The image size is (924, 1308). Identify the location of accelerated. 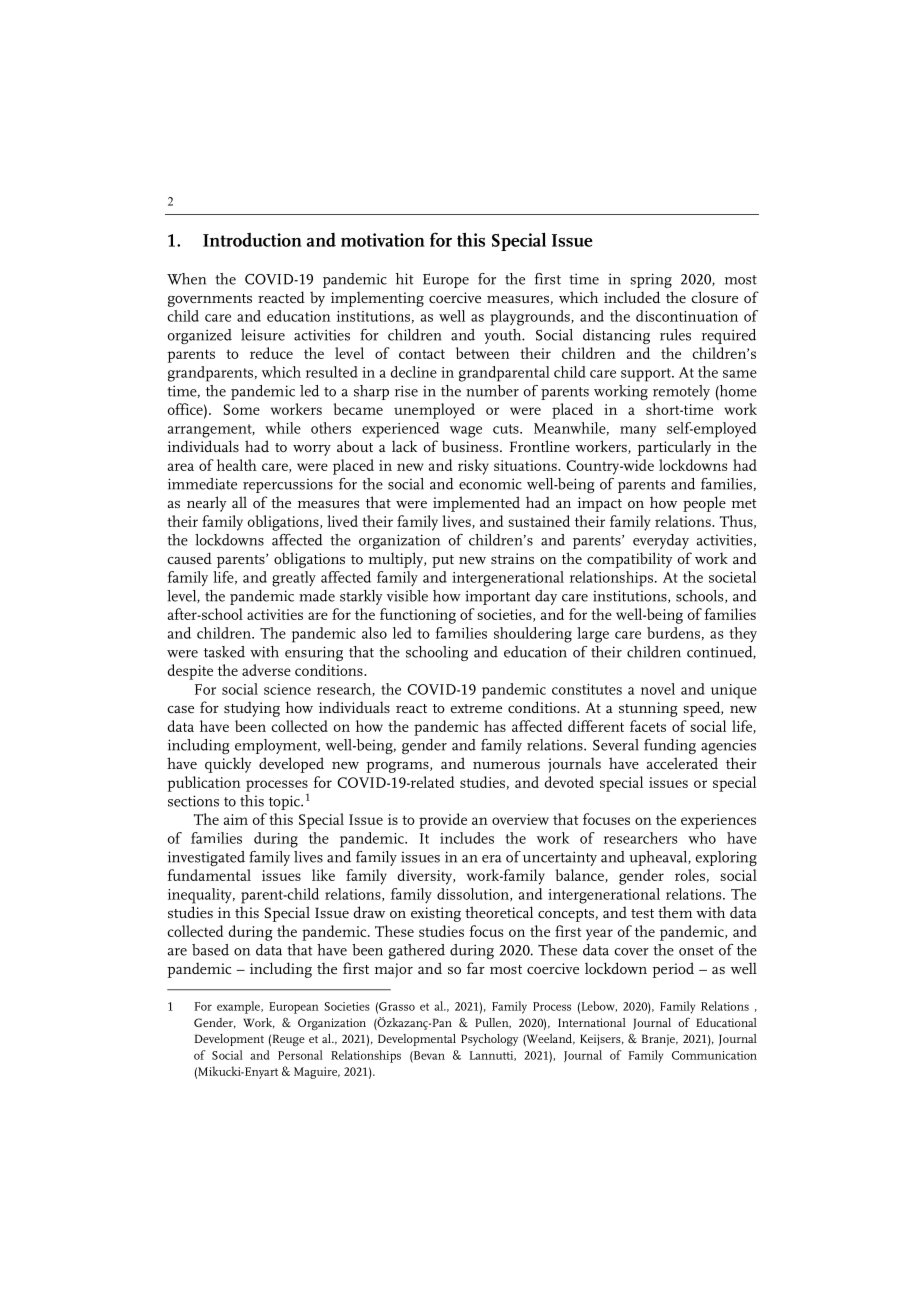
(682, 763).
